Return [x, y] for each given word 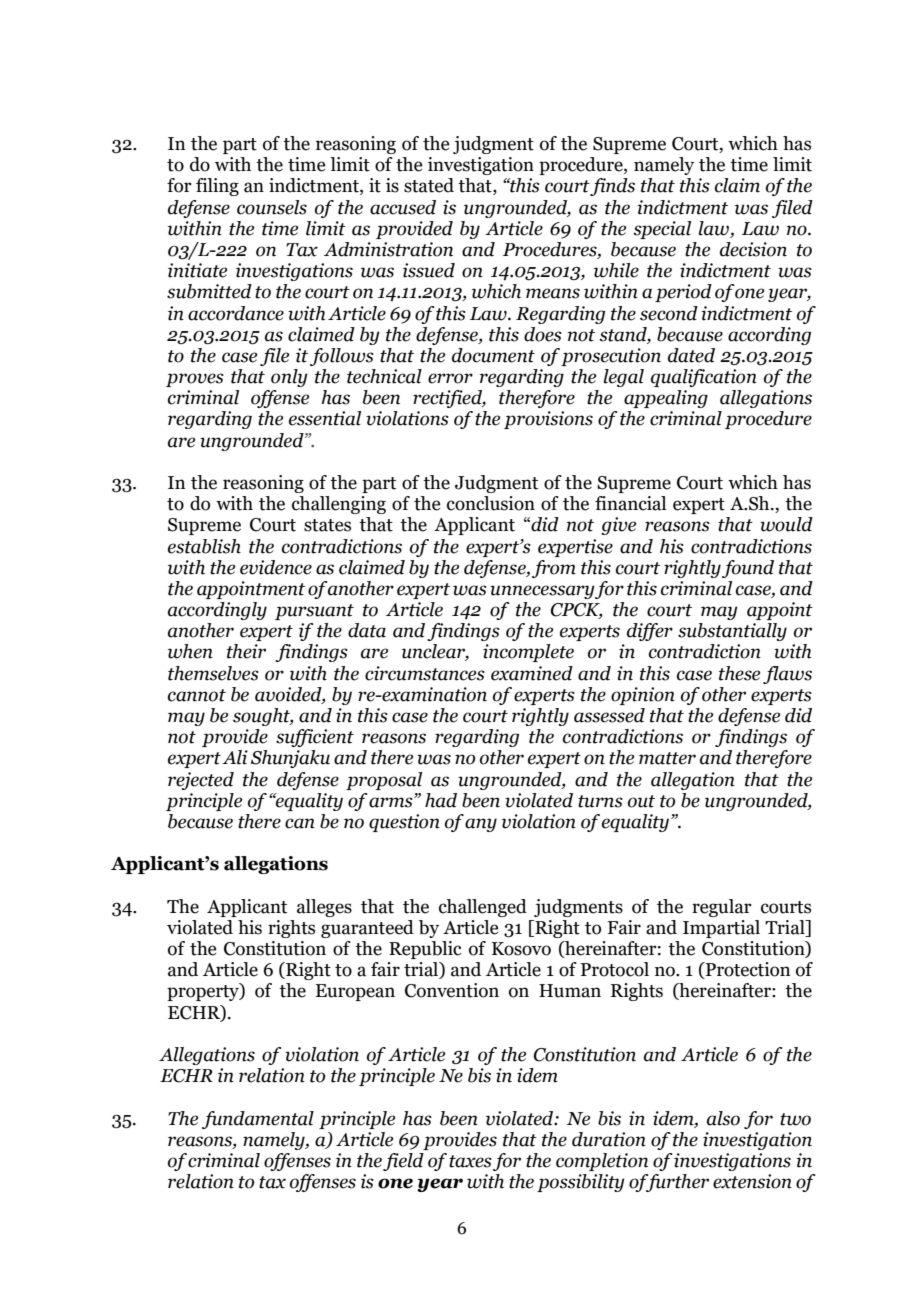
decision [753, 249]
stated [429, 185]
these [739, 673]
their [246, 651]
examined [532, 673]
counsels [272, 207]
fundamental [258, 1120]
